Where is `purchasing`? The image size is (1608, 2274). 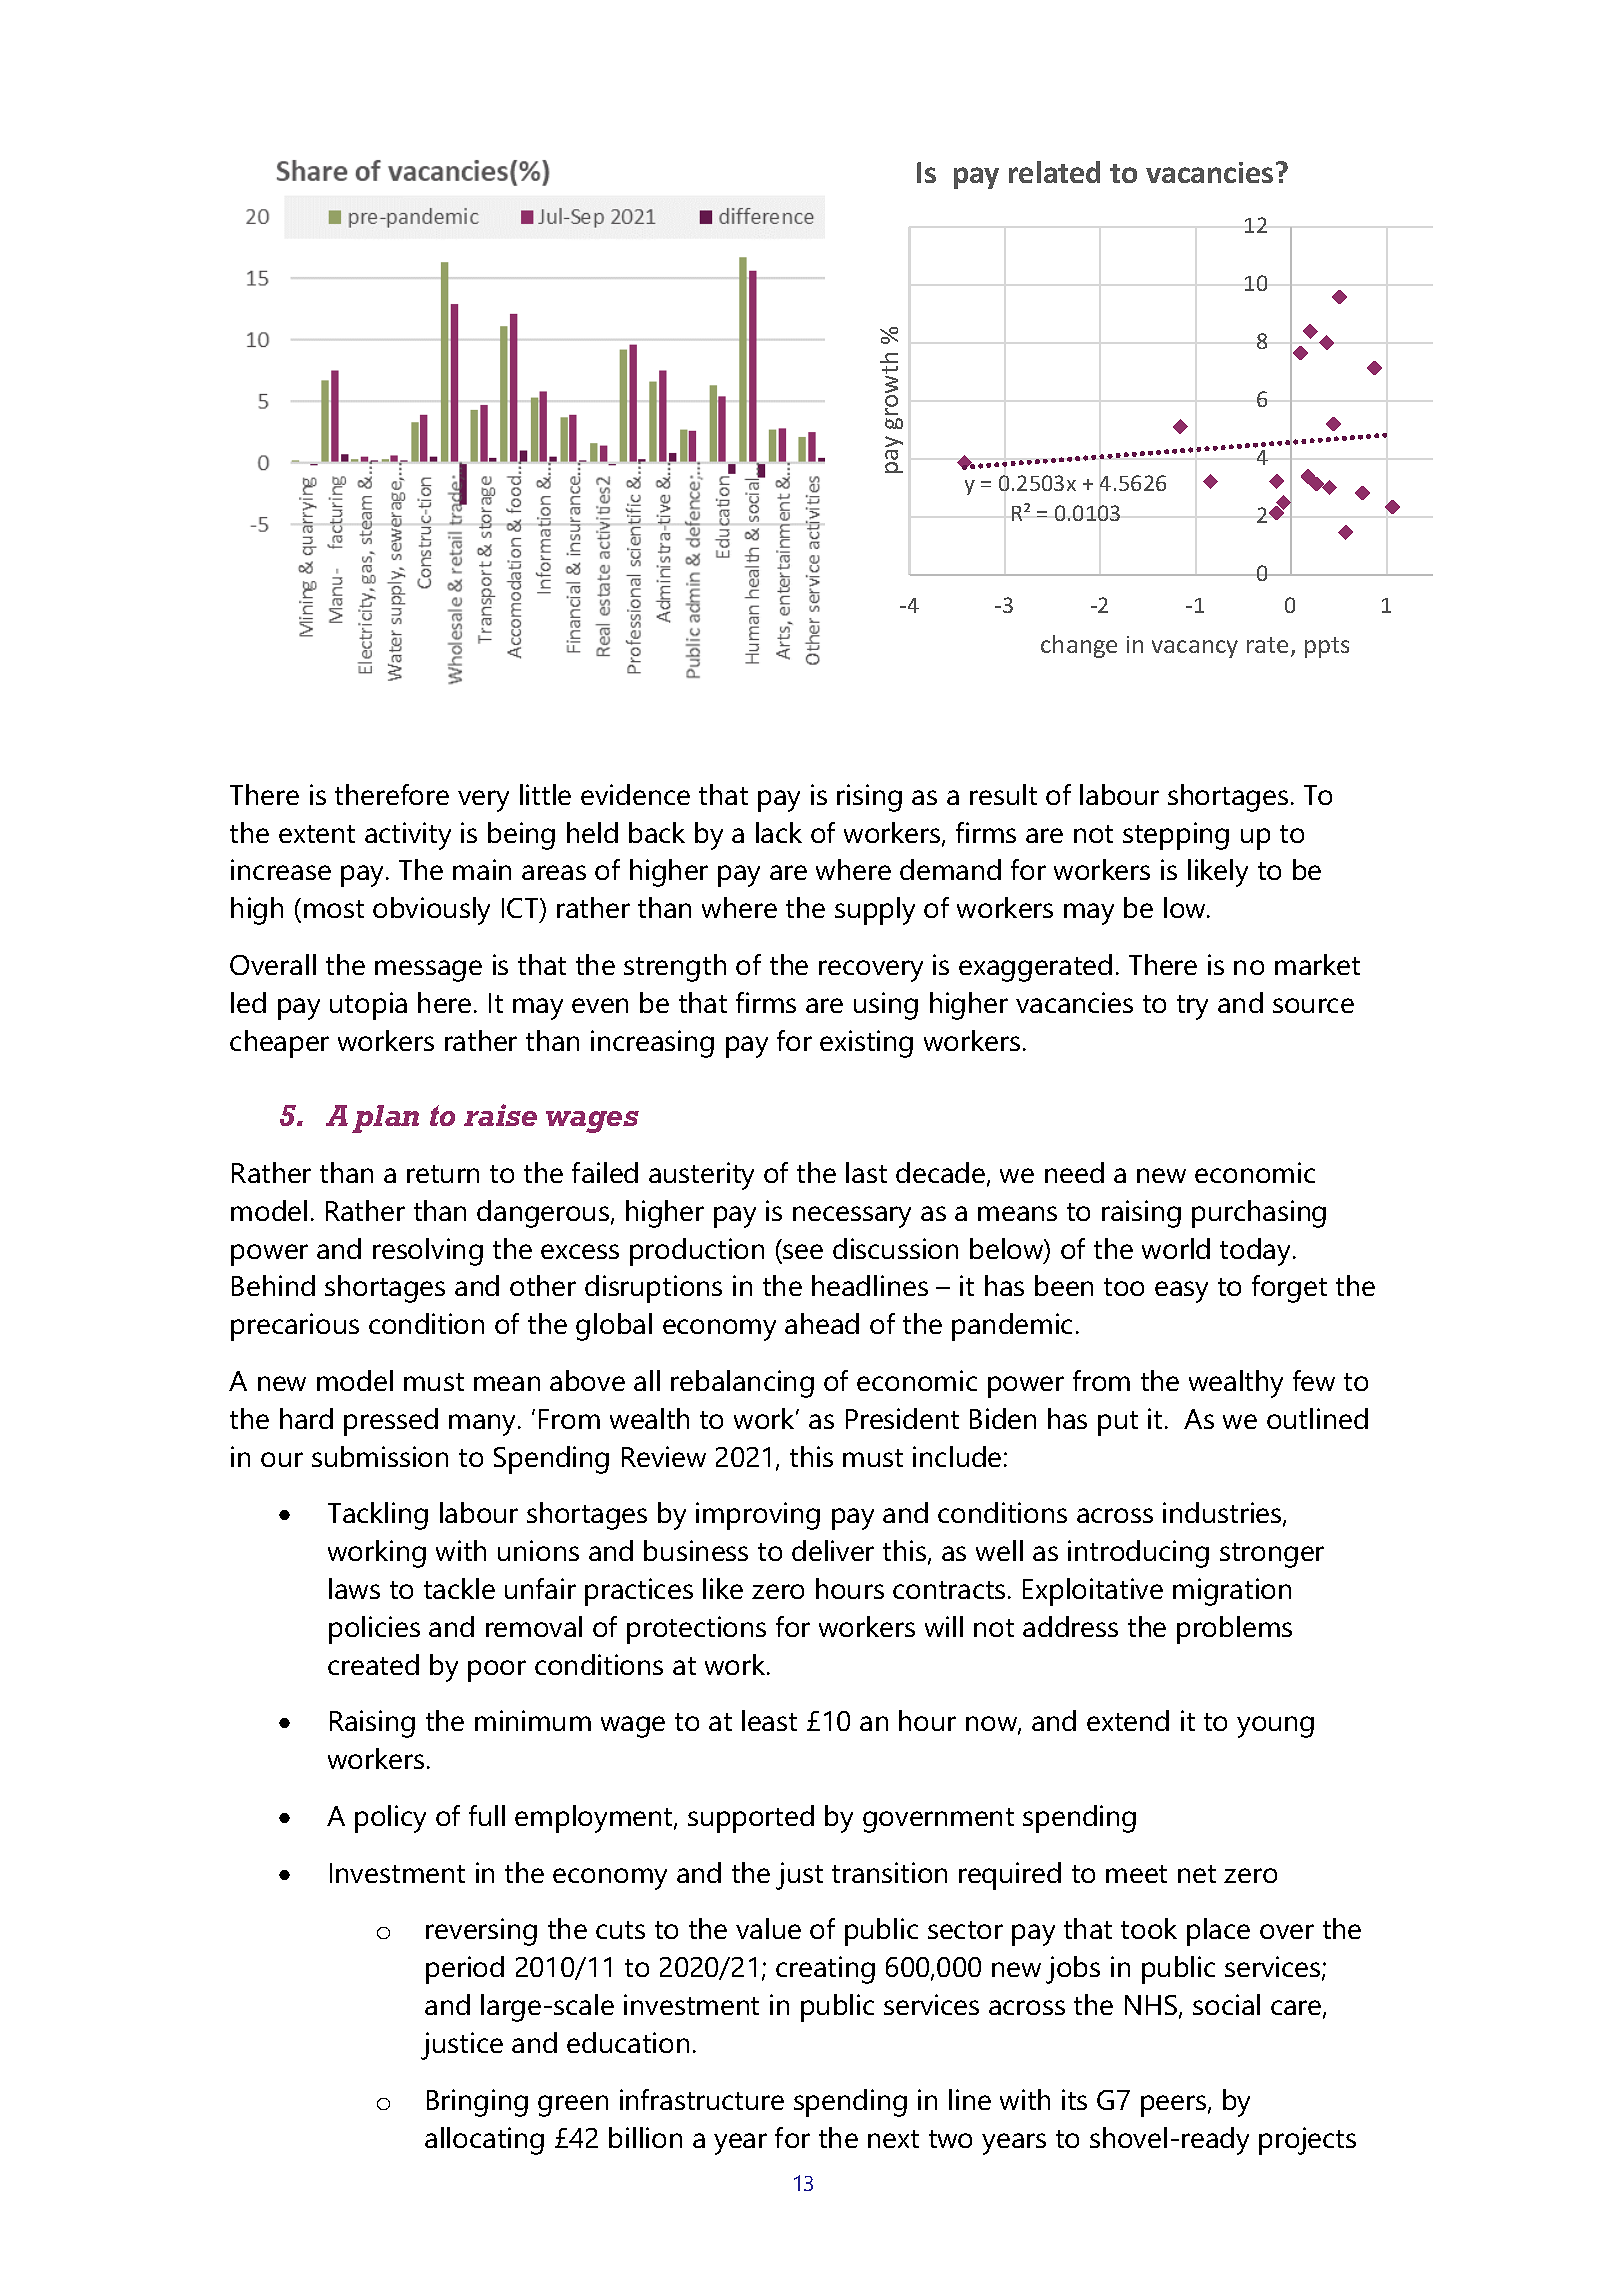
purchasing is located at coordinates (1259, 1214).
